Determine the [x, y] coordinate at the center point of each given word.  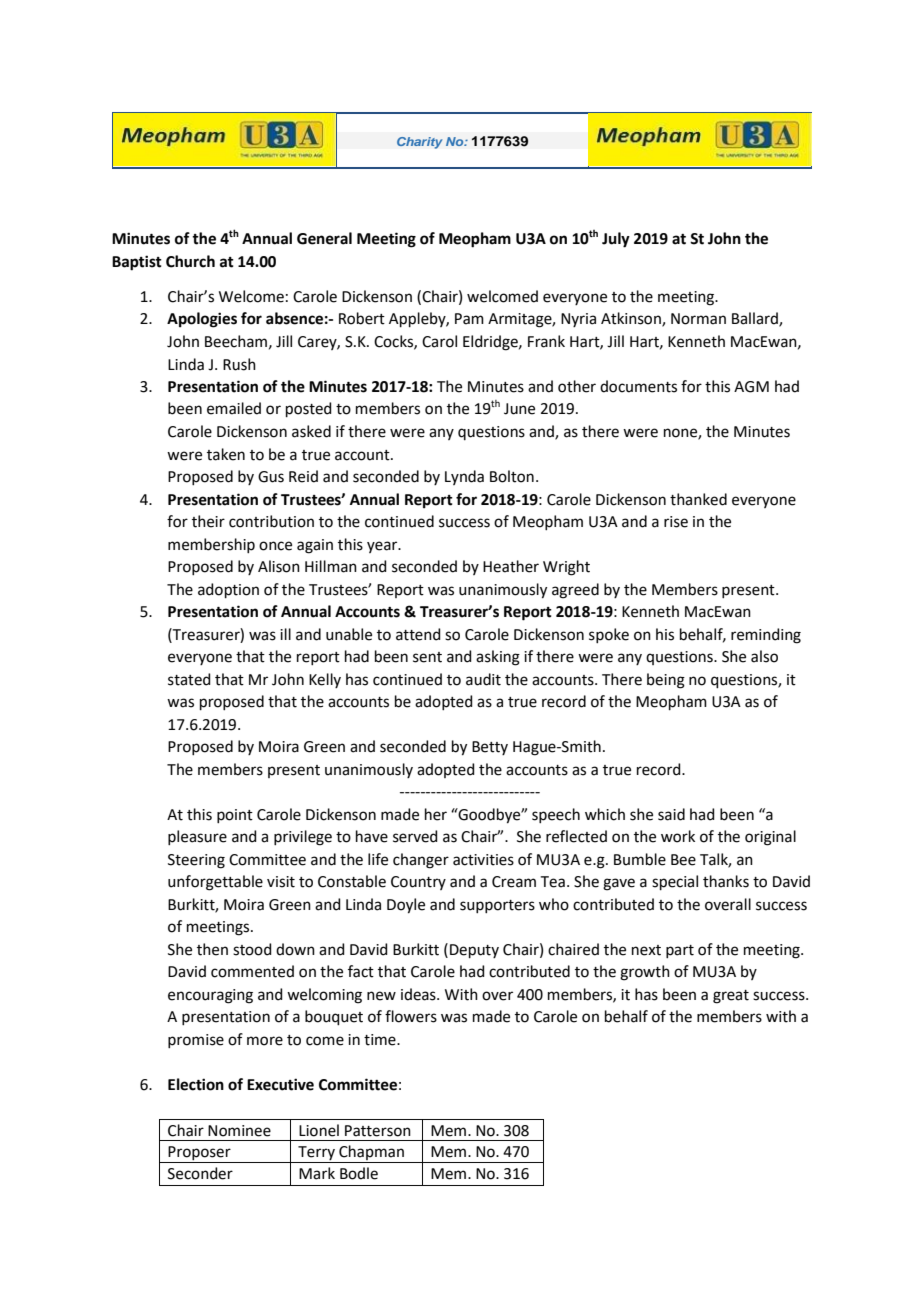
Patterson [378, 1131]
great [731, 997]
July [616, 240]
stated [189, 679]
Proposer [200, 1154]
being [666, 681]
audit [483, 679]
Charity [420, 143]
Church [190, 261]
